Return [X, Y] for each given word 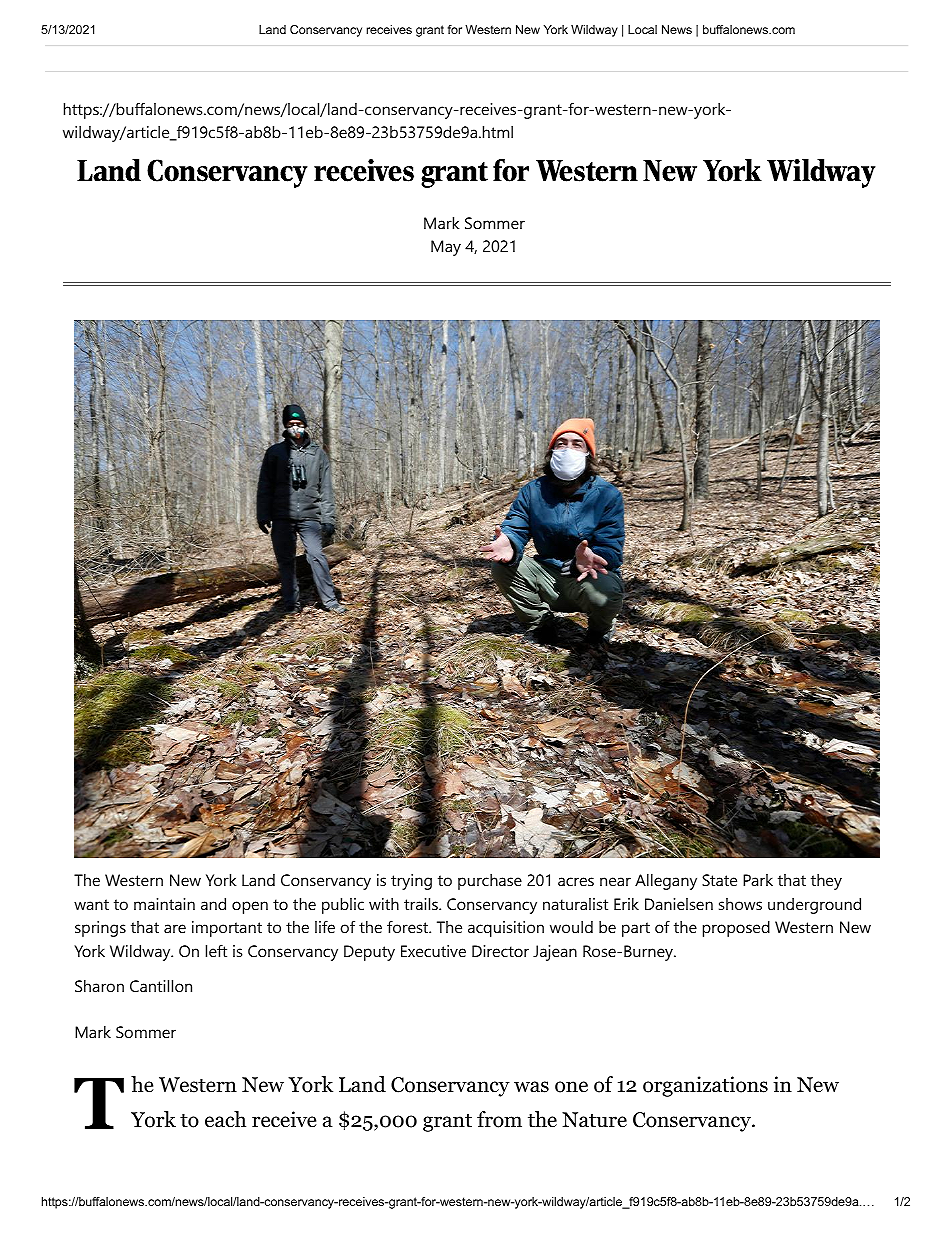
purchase [490, 882]
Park [758, 880]
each [225, 1119]
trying [411, 882]
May [446, 248]
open [250, 907]
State [719, 880]
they [826, 882]
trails [422, 904]
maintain [164, 904]
